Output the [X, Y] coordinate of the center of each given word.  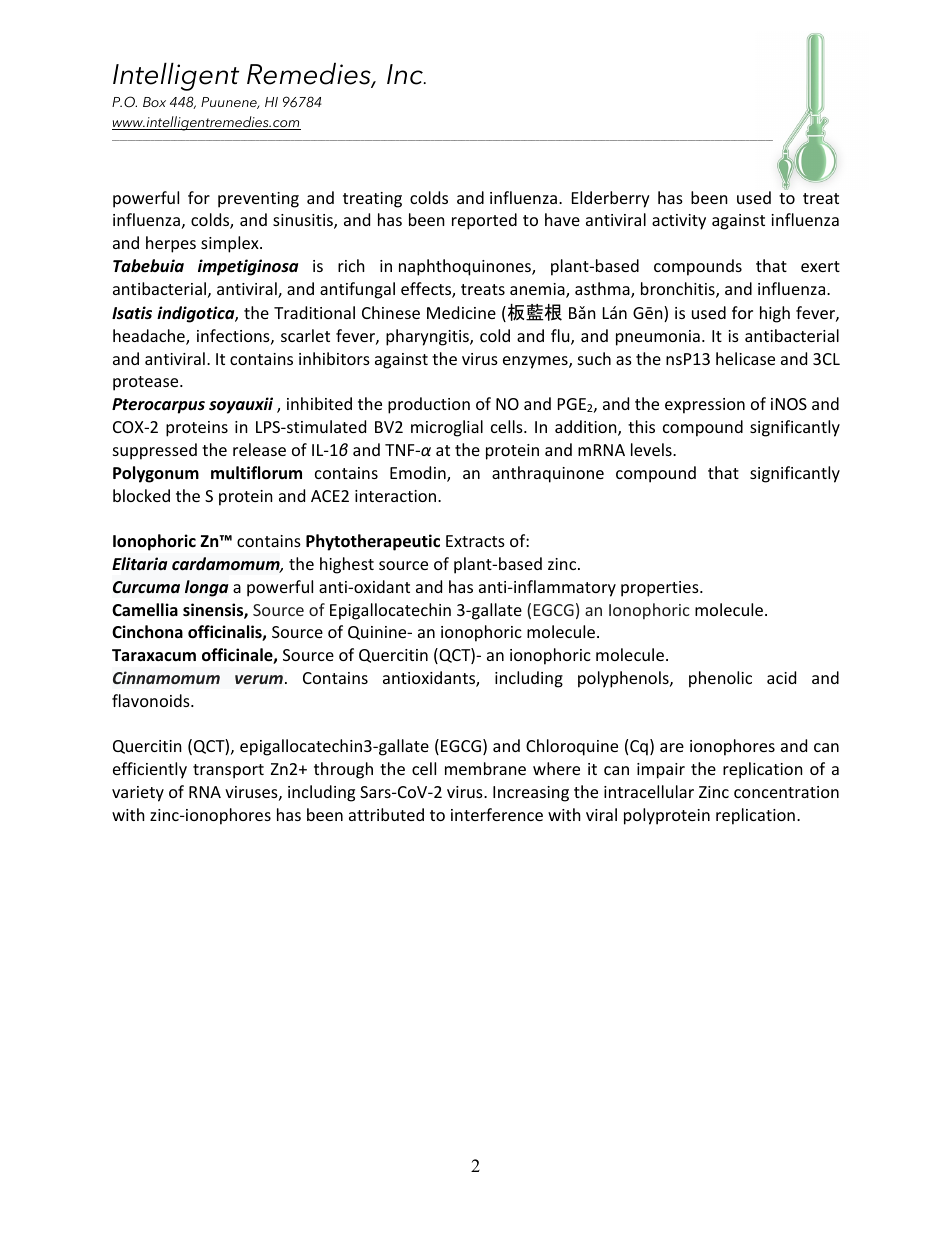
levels [652, 449]
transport [228, 771]
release [259, 449]
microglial [447, 428]
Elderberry [611, 199]
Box [154, 102]
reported [484, 221]
